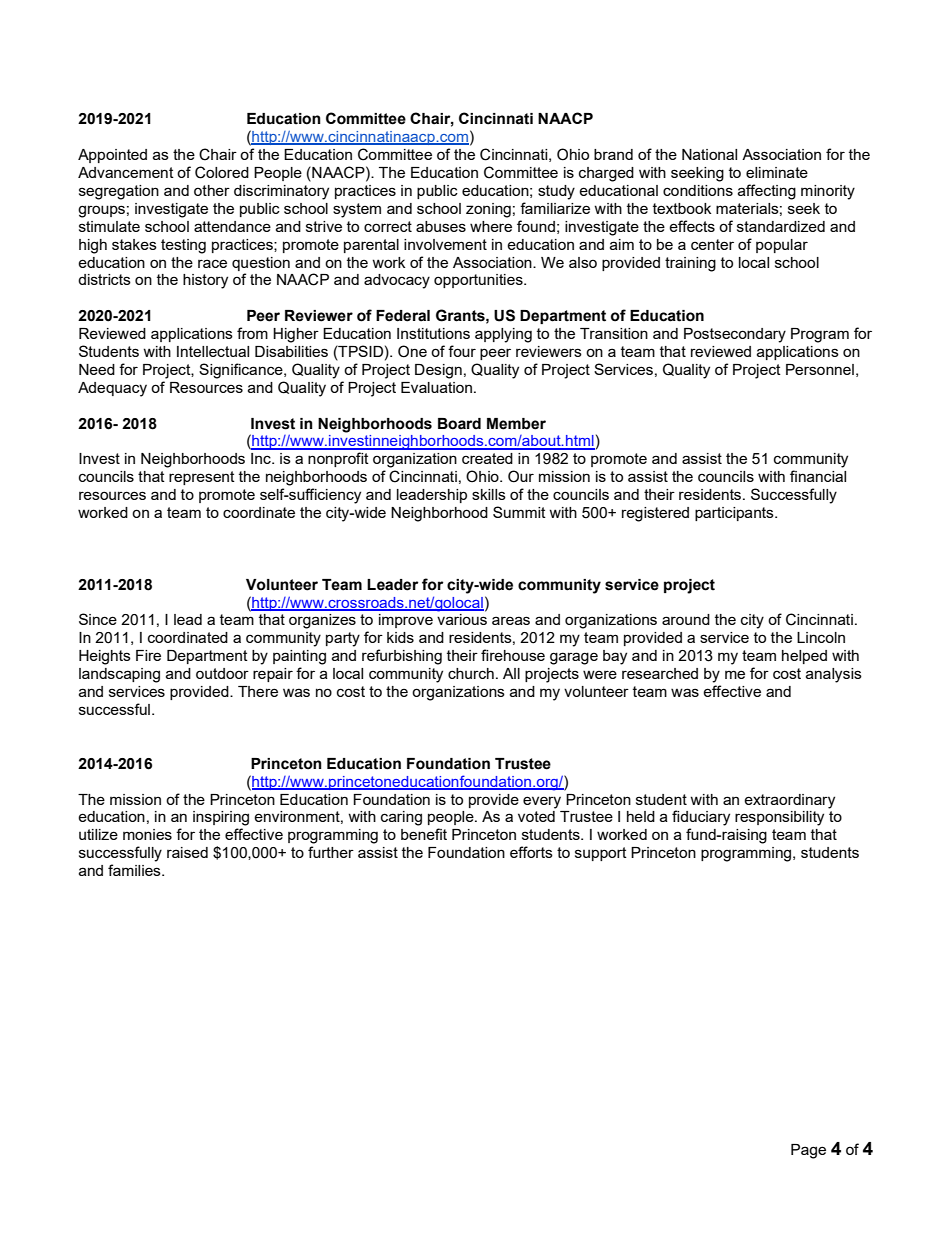 Image resolution: width=952 pixels, height=1233 pixels. I want to click on zoning, so click(488, 210).
